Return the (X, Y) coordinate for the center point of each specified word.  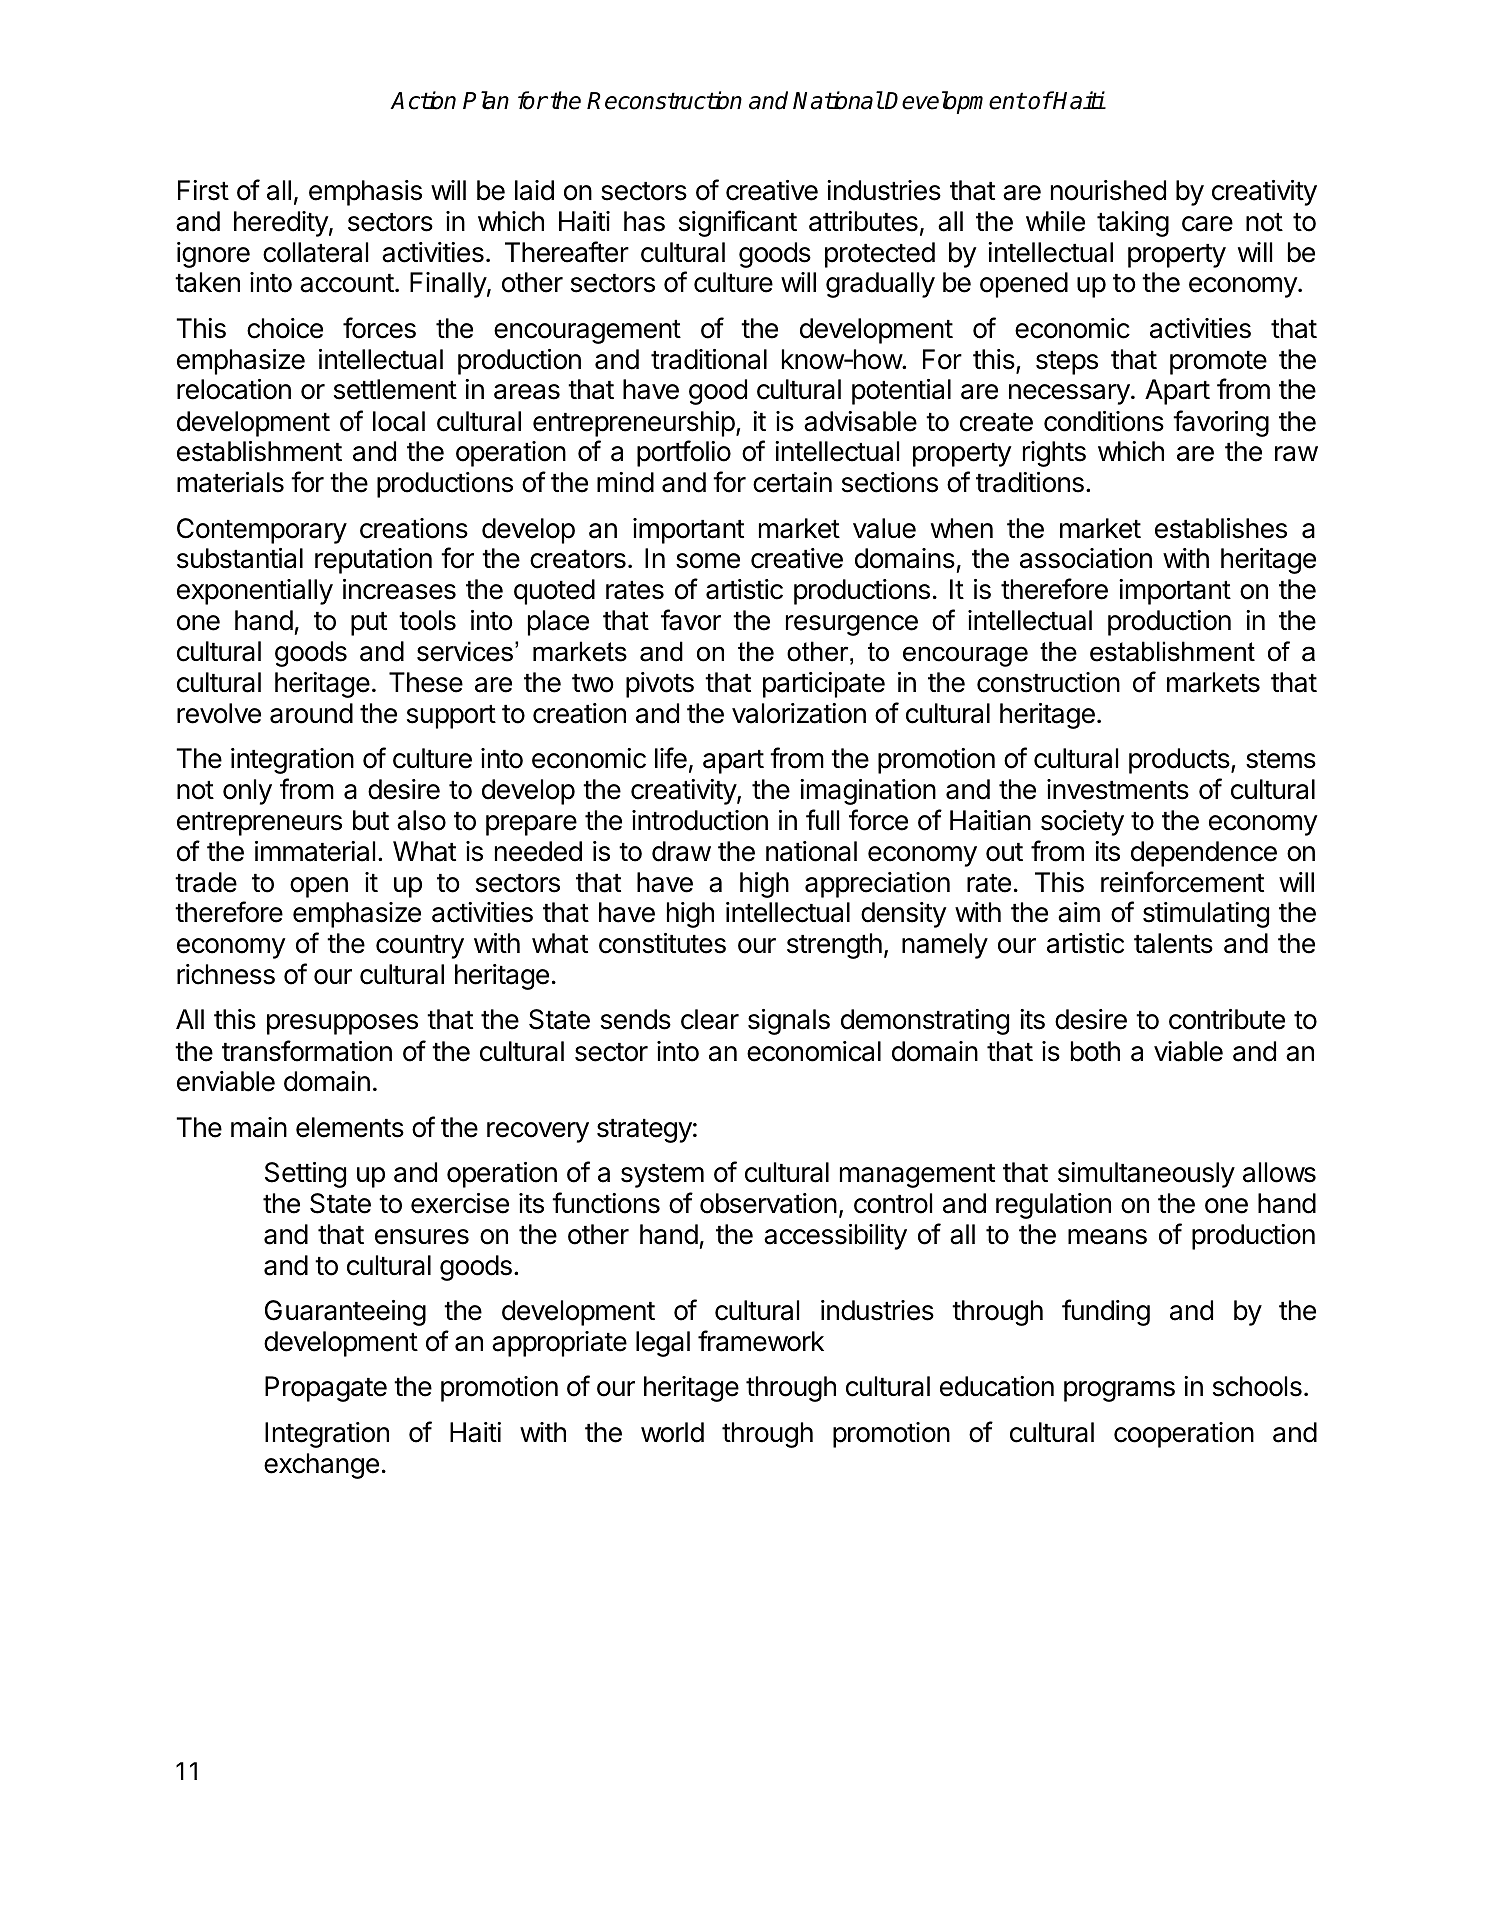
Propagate (326, 1389)
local (399, 421)
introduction (700, 820)
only (247, 792)
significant (738, 223)
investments (1118, 789)
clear (710, 1019)
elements (350, 1127)
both (1095, 1051)
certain (792, 482)
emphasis (365, 193)
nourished (1108, 190)
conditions (1104, 421)
